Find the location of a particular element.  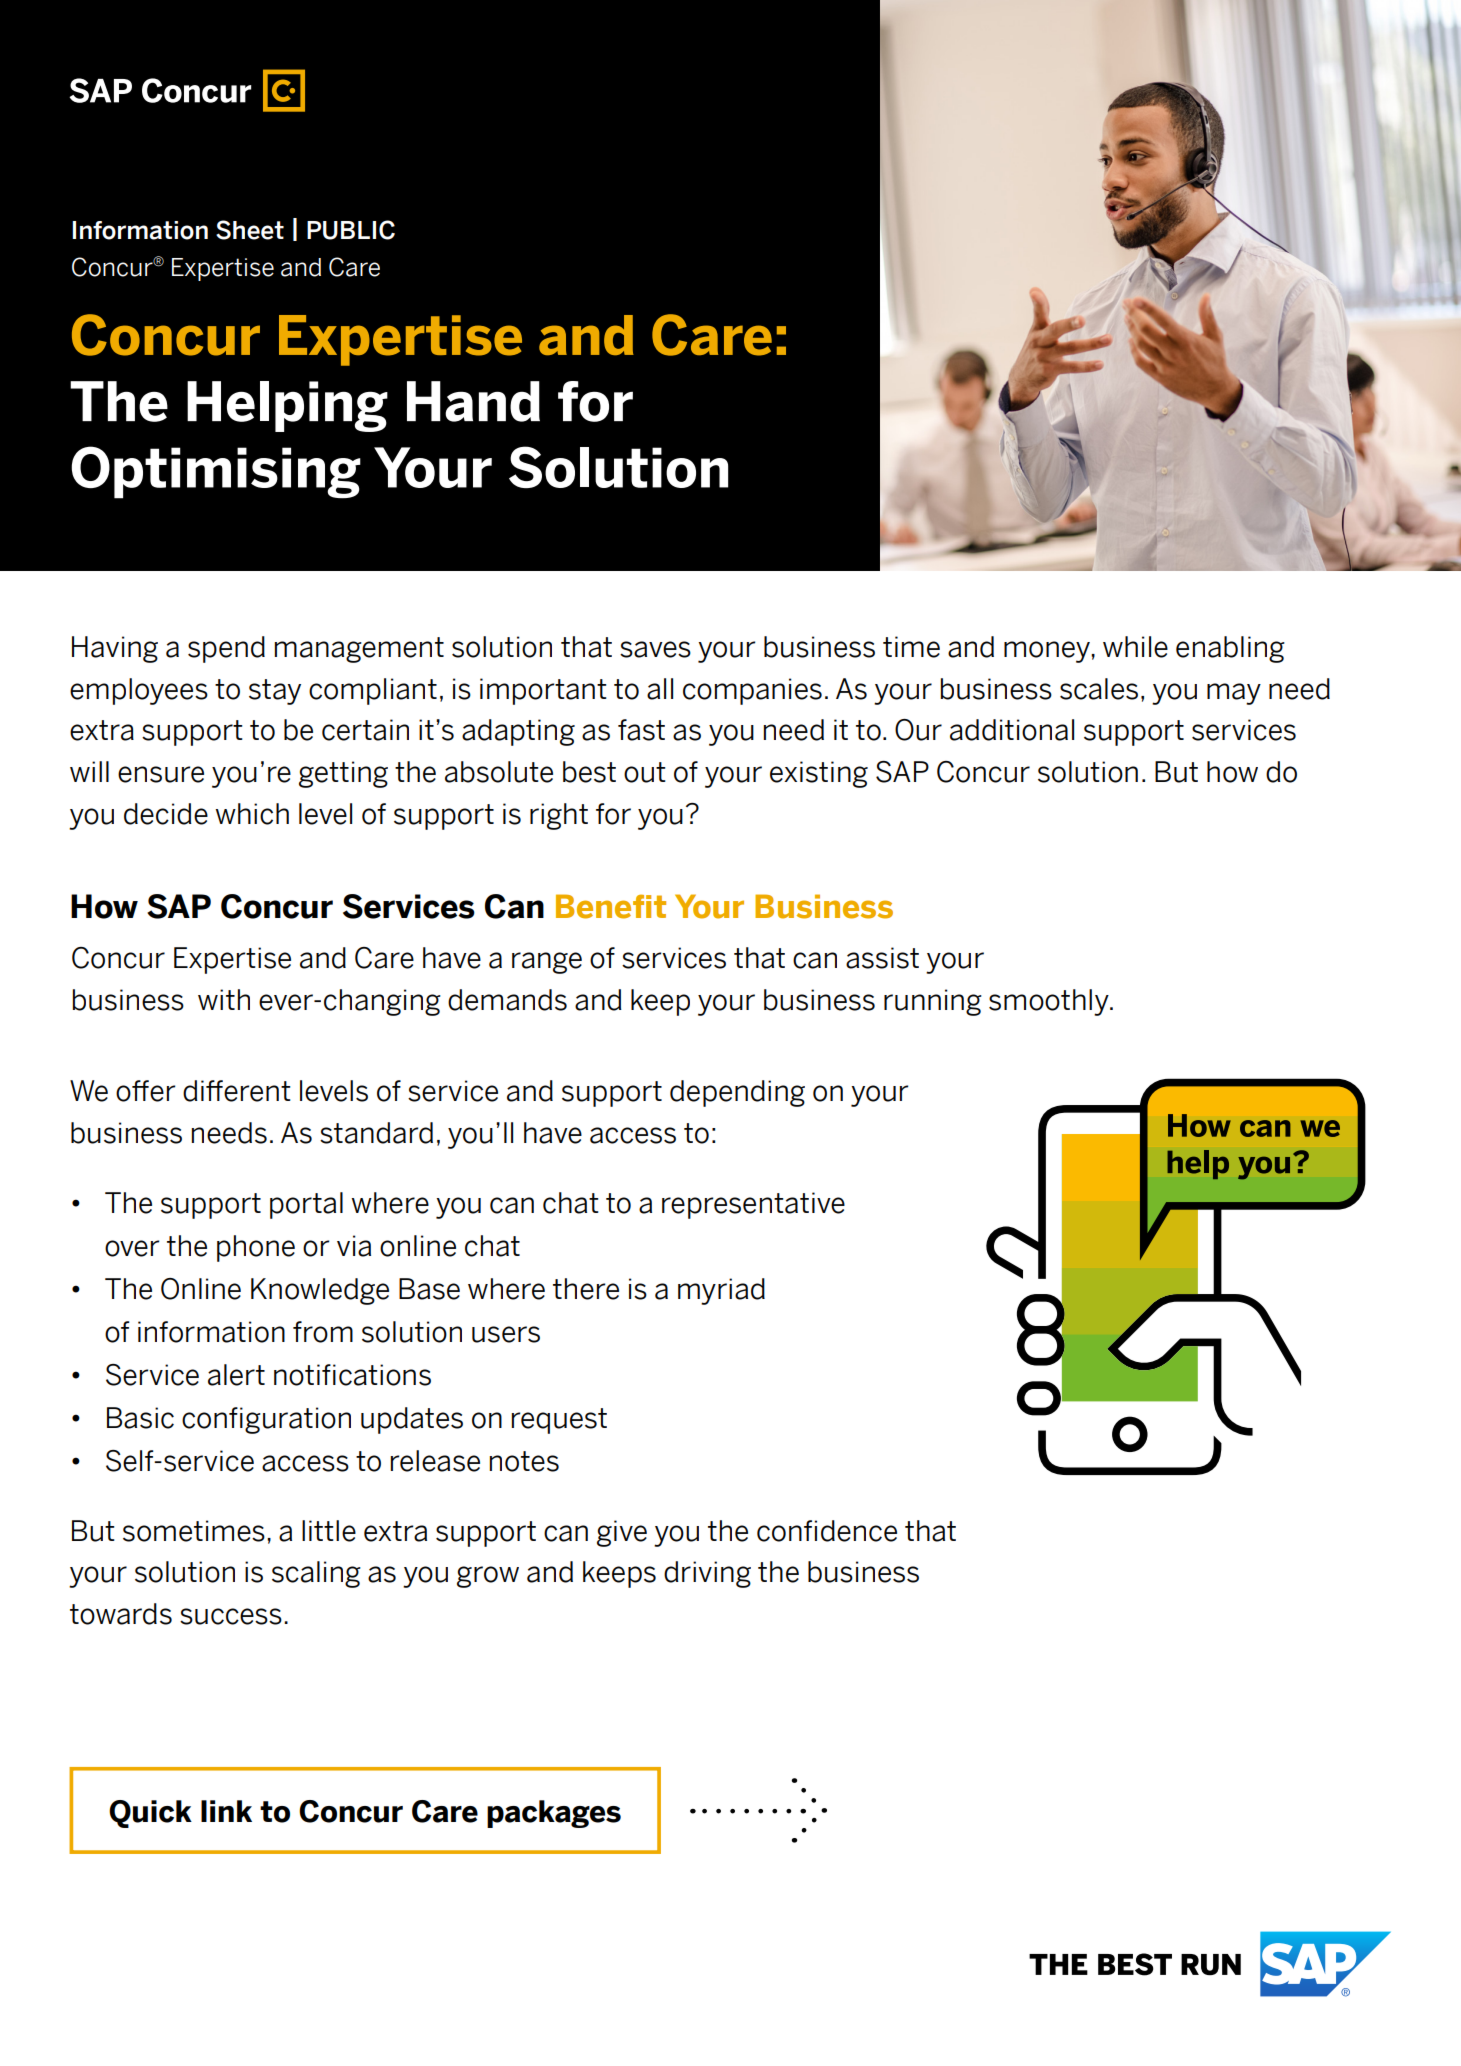

Hand is located at coordinates (473, 401).
